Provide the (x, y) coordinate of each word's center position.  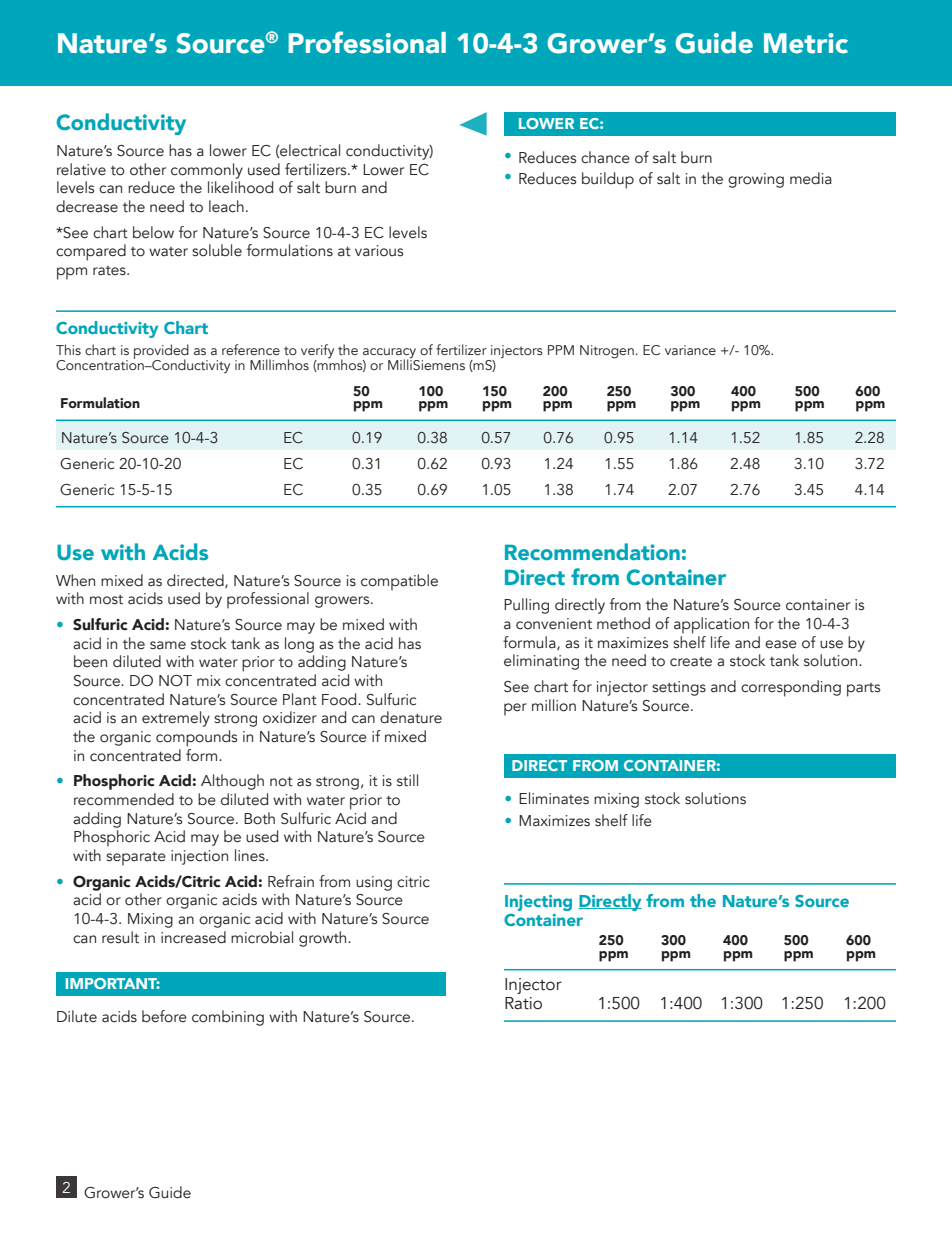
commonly (207, 171)
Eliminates (554, 798)
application (711, 625)
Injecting (538, 903)
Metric (806, 43)
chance (605, 157)
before (164, 1016)
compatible (399, 582)
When (75, 580)
